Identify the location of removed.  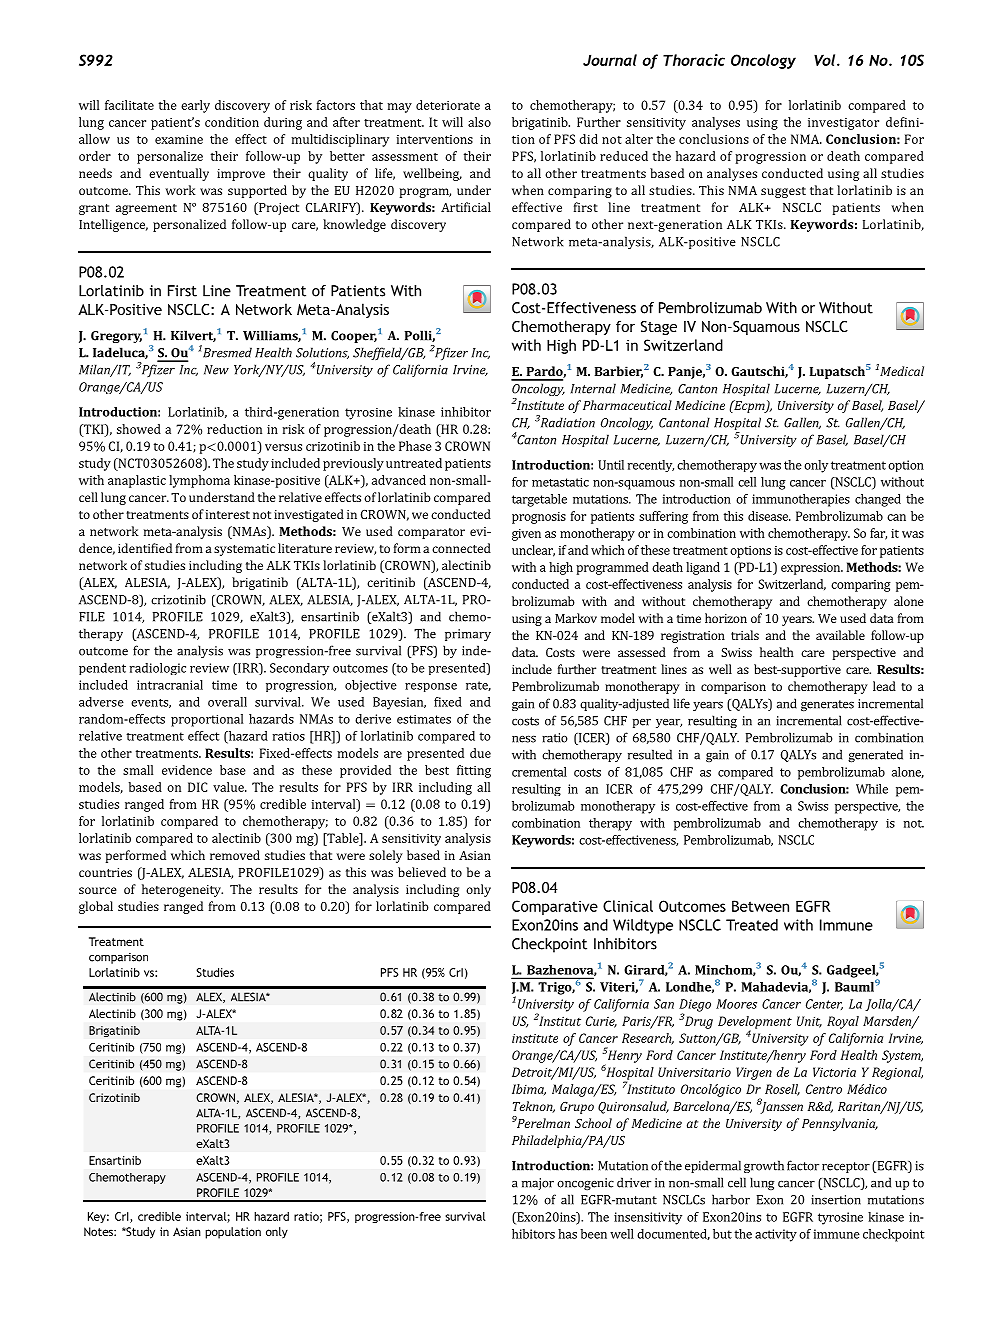
(235, 855).
